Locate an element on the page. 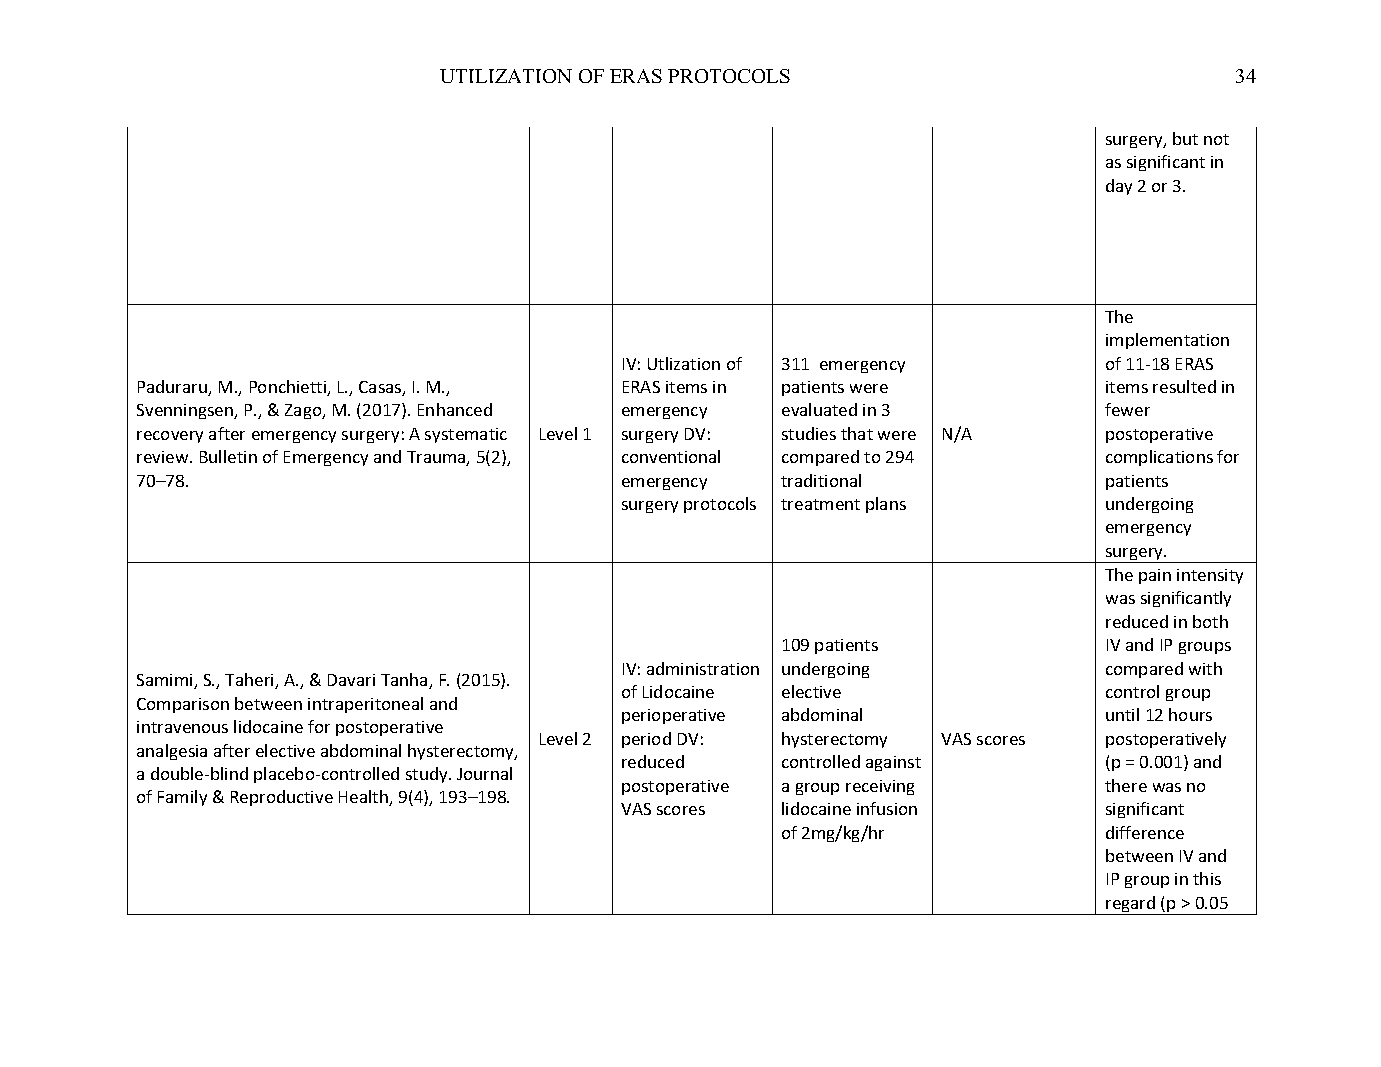 The image size is (1381, 1067). but is located at coordinates (1185, 138).
